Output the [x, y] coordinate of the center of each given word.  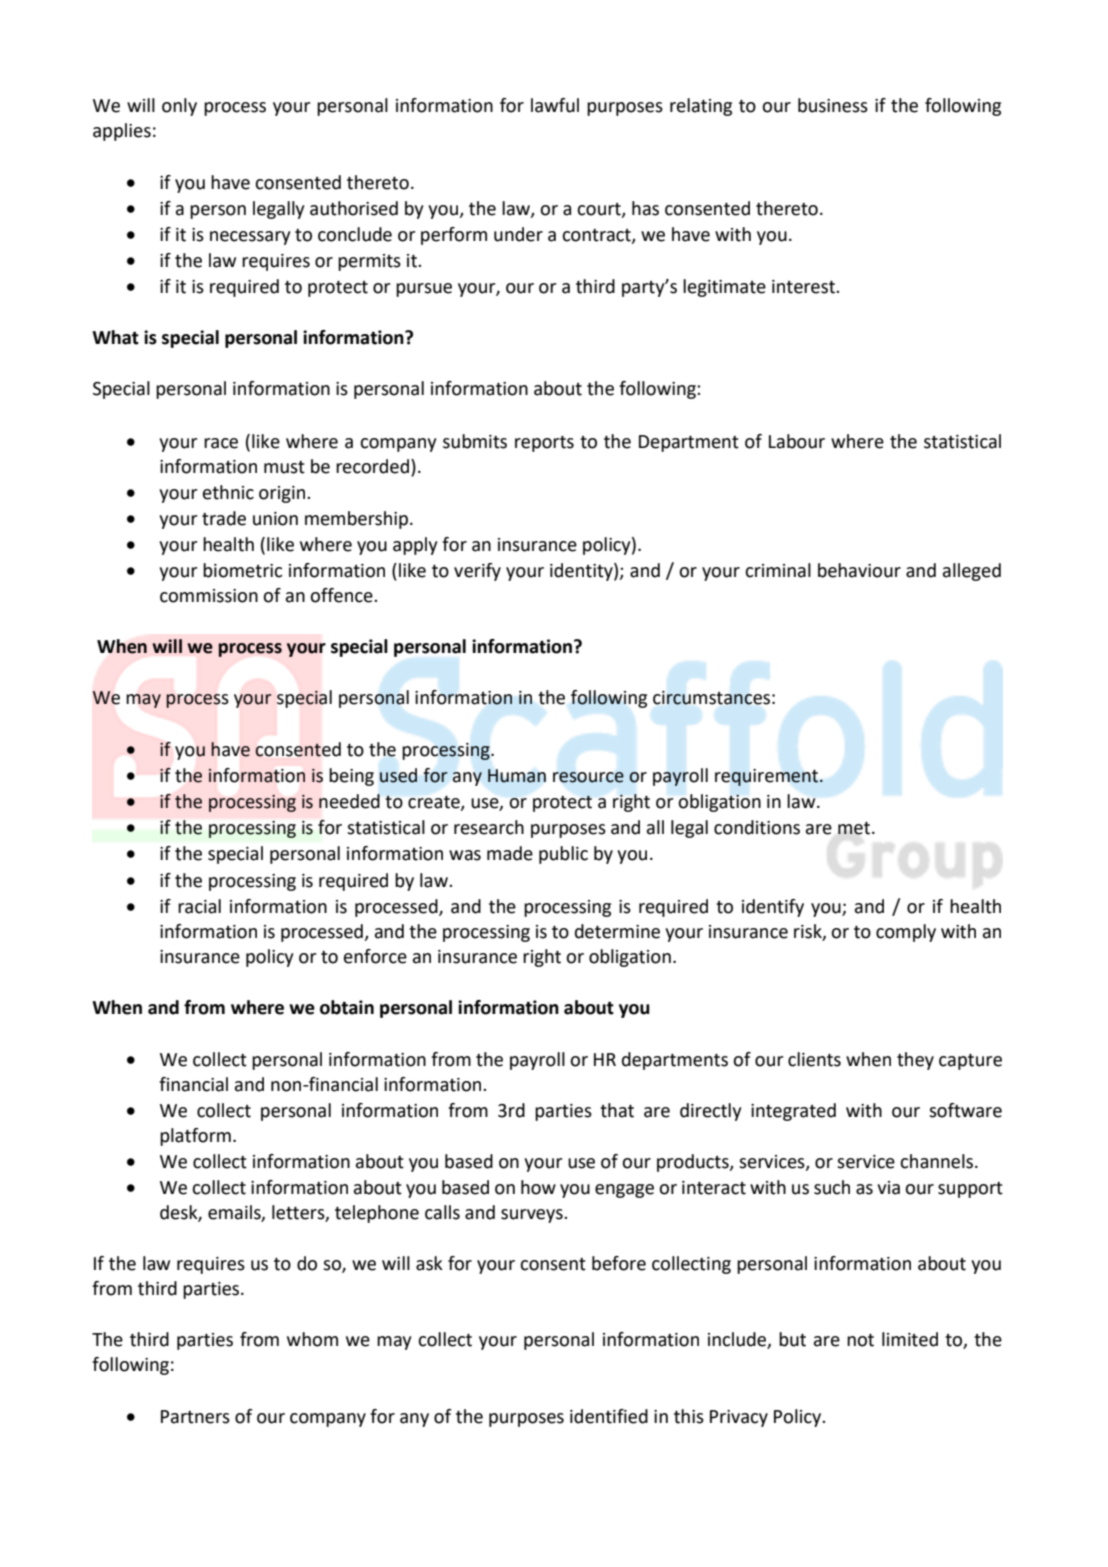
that [617, 1110]
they [915, 1061]
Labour [797, 441]
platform [195, 1137]
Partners [195, 1417]
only [179, 107]
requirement [768, 777]
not [860, 1340]
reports [544, 444]
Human [517, 776]
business [833, 105]
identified [609, 1416]
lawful [555, 105]
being [351, 777]
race [221, 443]
